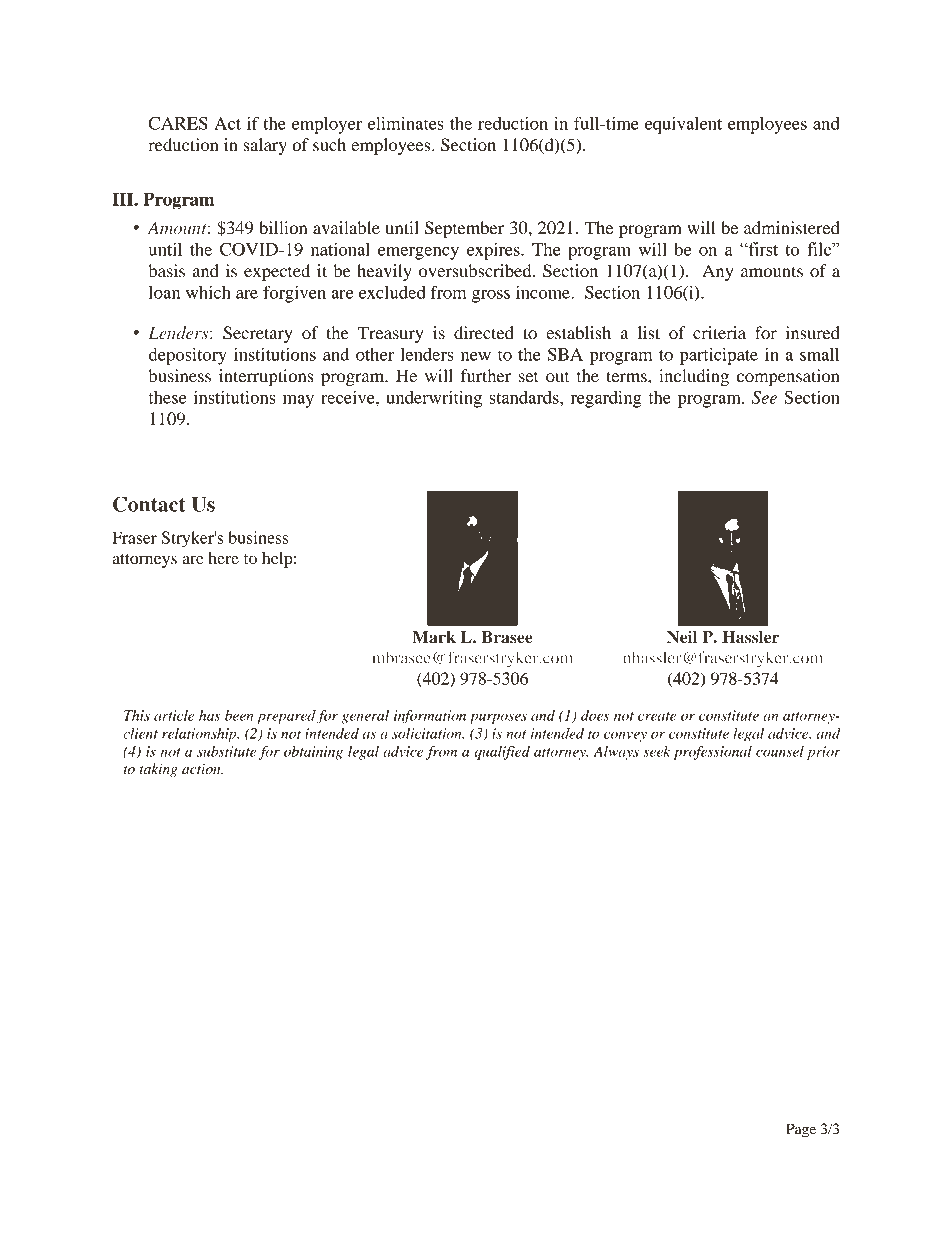 The height and width of the screenshot is (1233, 952). Describe the element at coordinates (713, 753) in the screenshot. I see `professional` at that location.
